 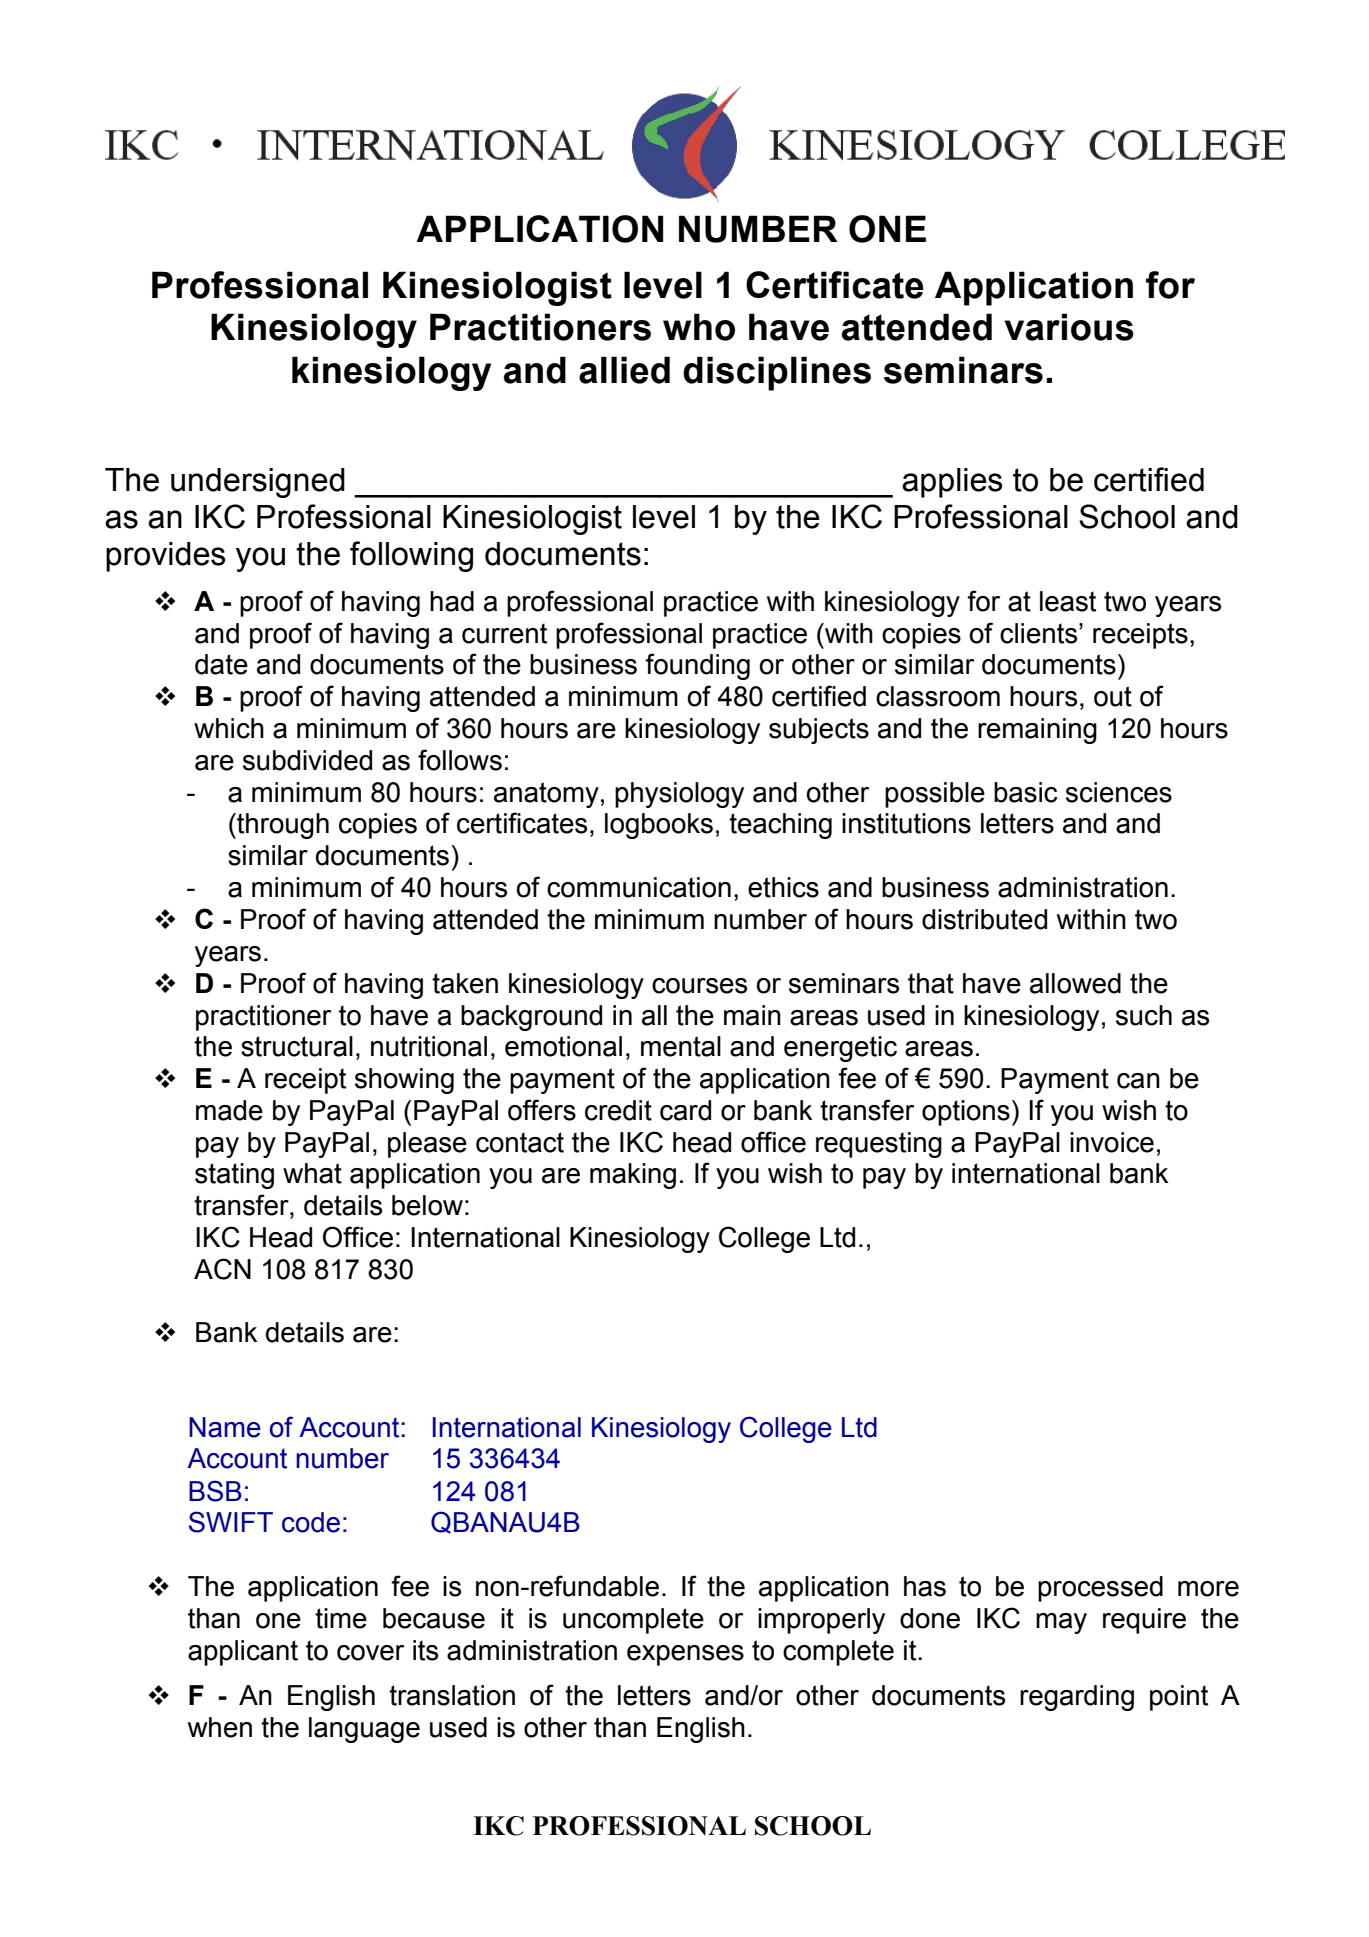 What do you see at coordinates (679, 795) in the document?
I see `physiology` at bounding box center [679, 795].
